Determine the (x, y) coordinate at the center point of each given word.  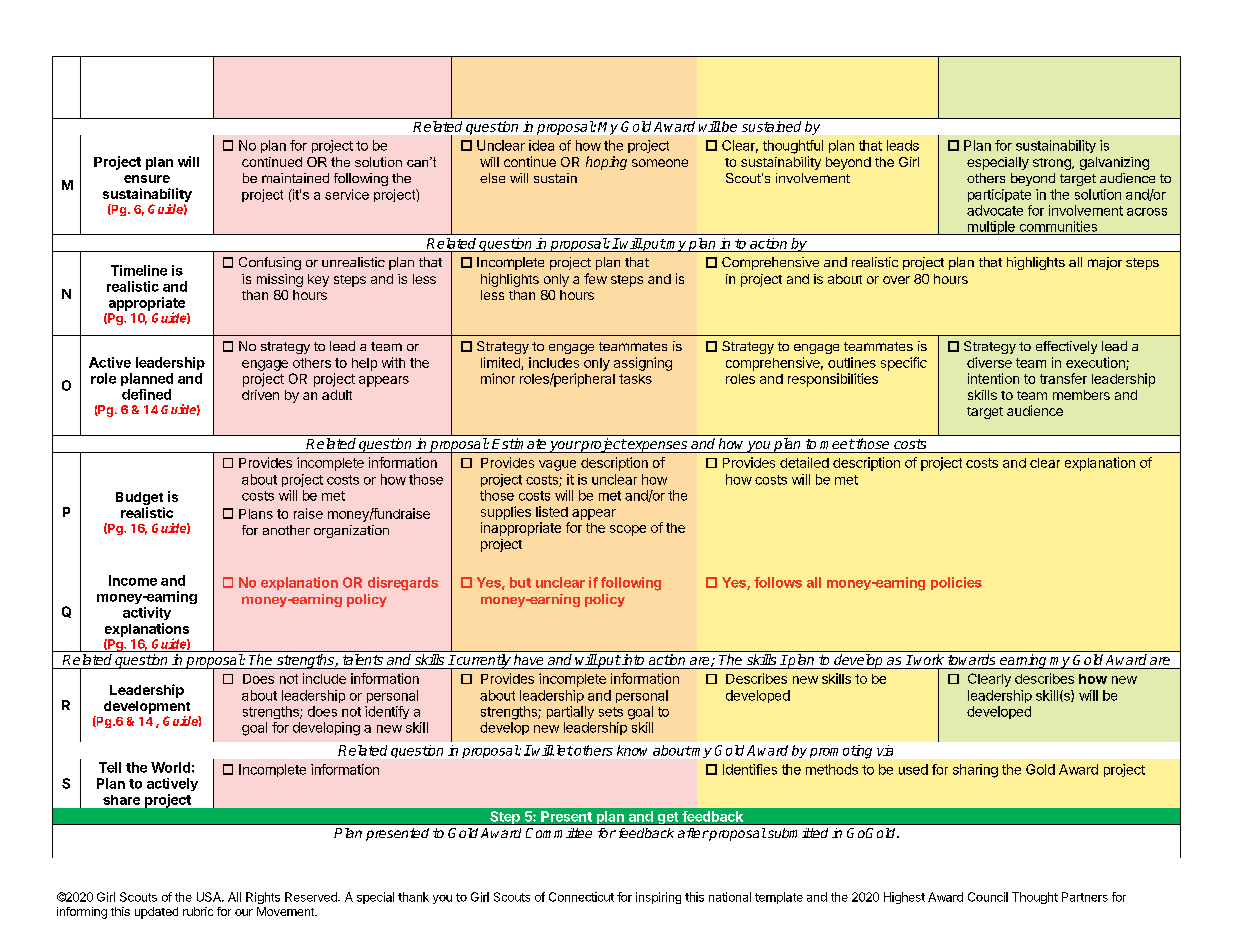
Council (988, 897)
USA (210, 897)
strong (1053, 164)
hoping (606, 163)
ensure (147, 179)
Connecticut (581, 897)
